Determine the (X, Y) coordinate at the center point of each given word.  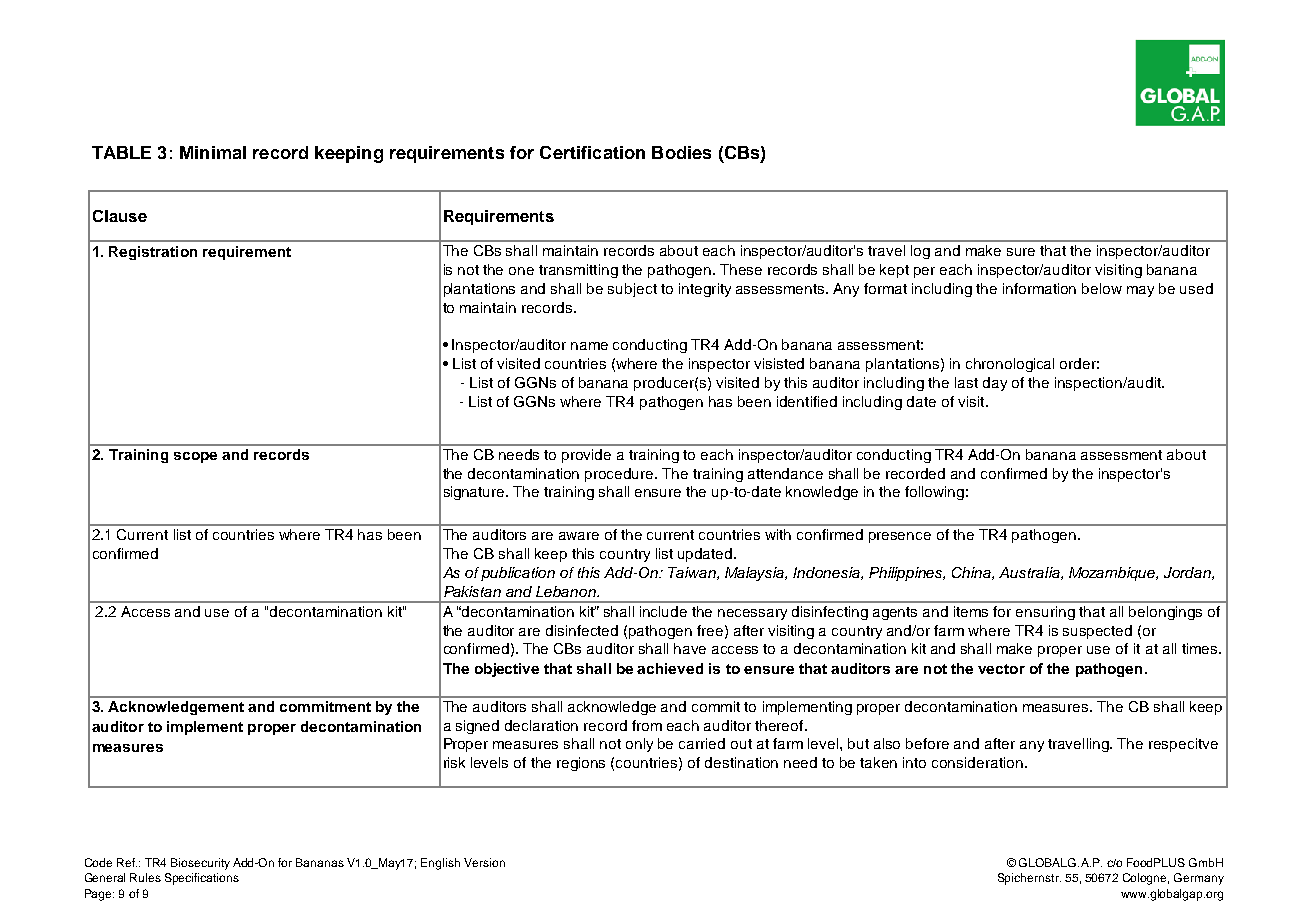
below (1102, 288)
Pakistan (472, 591)
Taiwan (693, 573)
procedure (620, 475)
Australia (1030, 573)
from (647, 725)
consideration (977, 762)
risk (454, 762)
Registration (153, 253)
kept (894, 271)
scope (195, 457)
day (995, 384)
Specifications (202, 879)
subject (632, 290)
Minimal (213, 152)
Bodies (681, 152)
